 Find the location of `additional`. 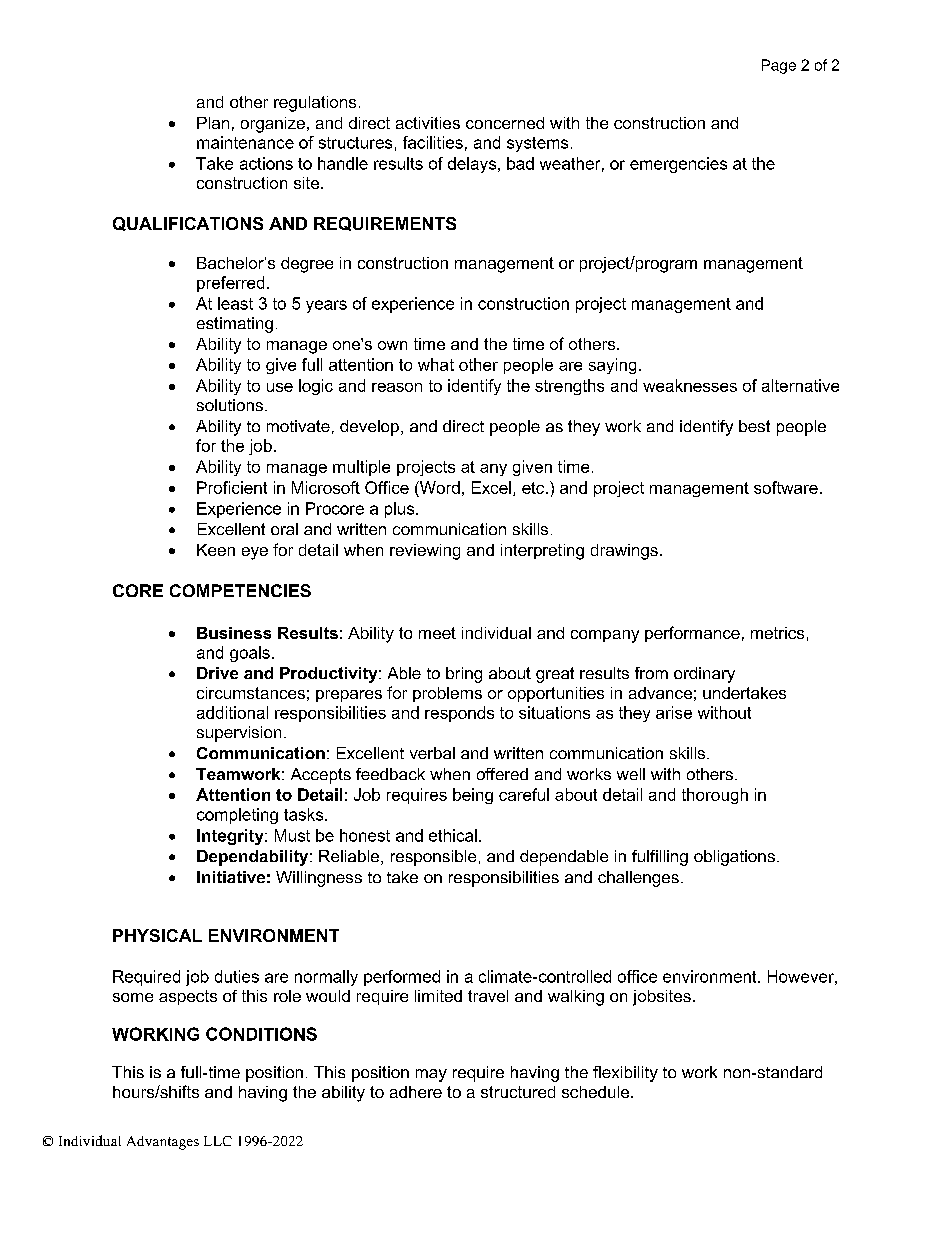

additional is located at coordinates (232, 712).
